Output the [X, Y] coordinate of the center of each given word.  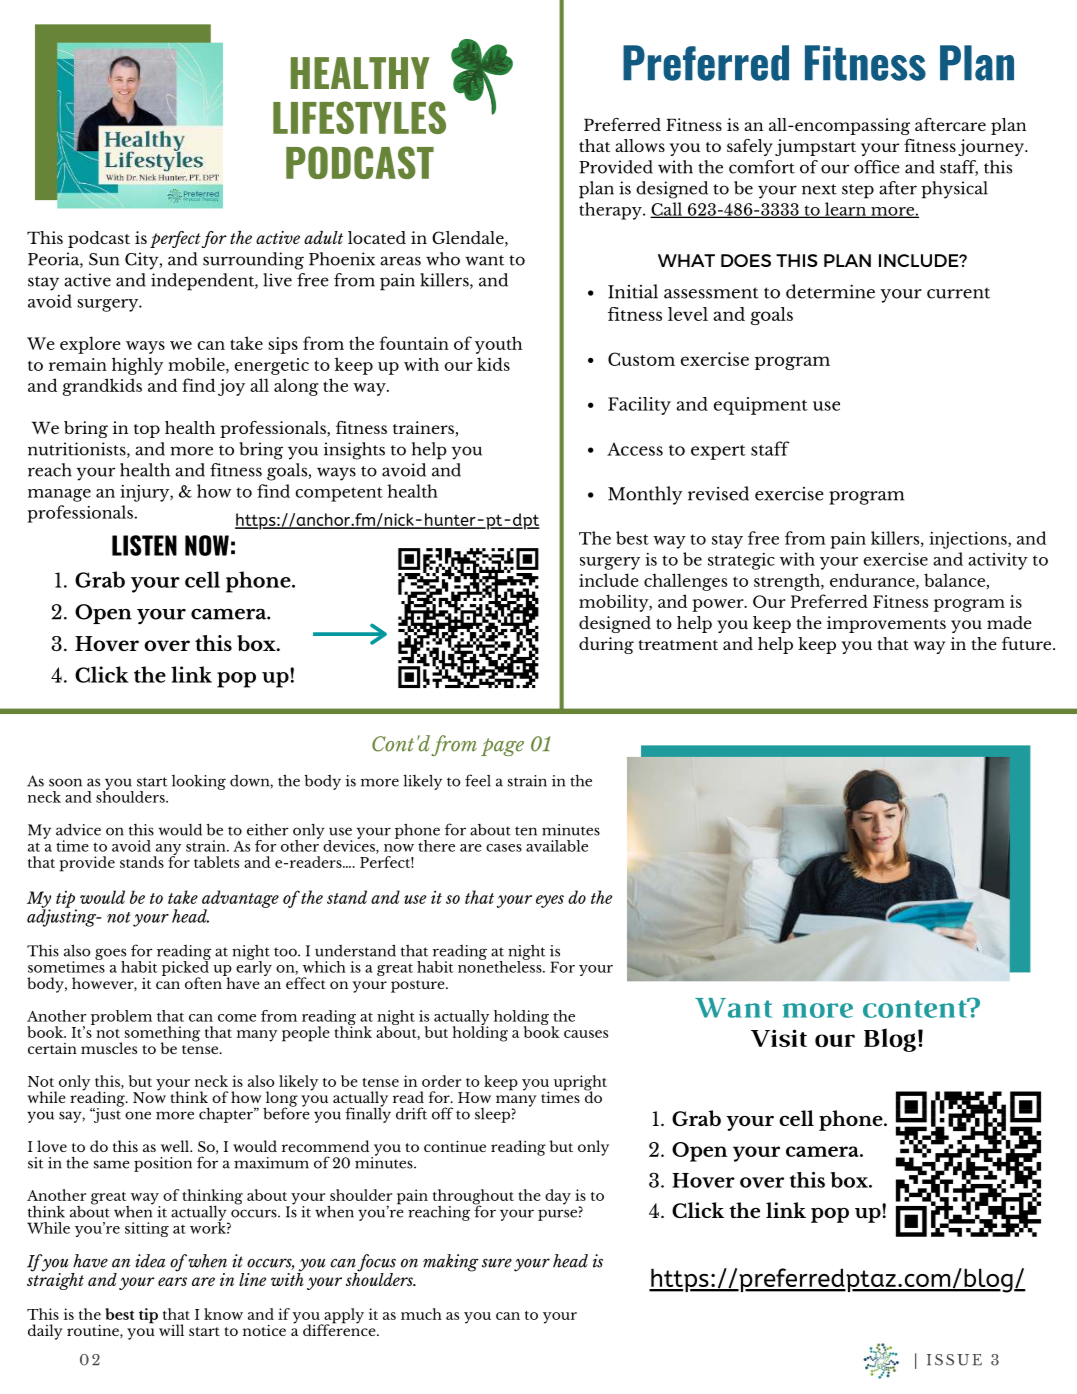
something [162, 1035]
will [171, 1330]
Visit [779, 1038]
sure [497, 1263]
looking [199, 782]
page [502, 747]
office [877, 167]
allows [640, 145]
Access [635, 449]
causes [586, 1034]
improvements [886, 624]
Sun [104, 259]
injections [969, 540]
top [147, 431]
